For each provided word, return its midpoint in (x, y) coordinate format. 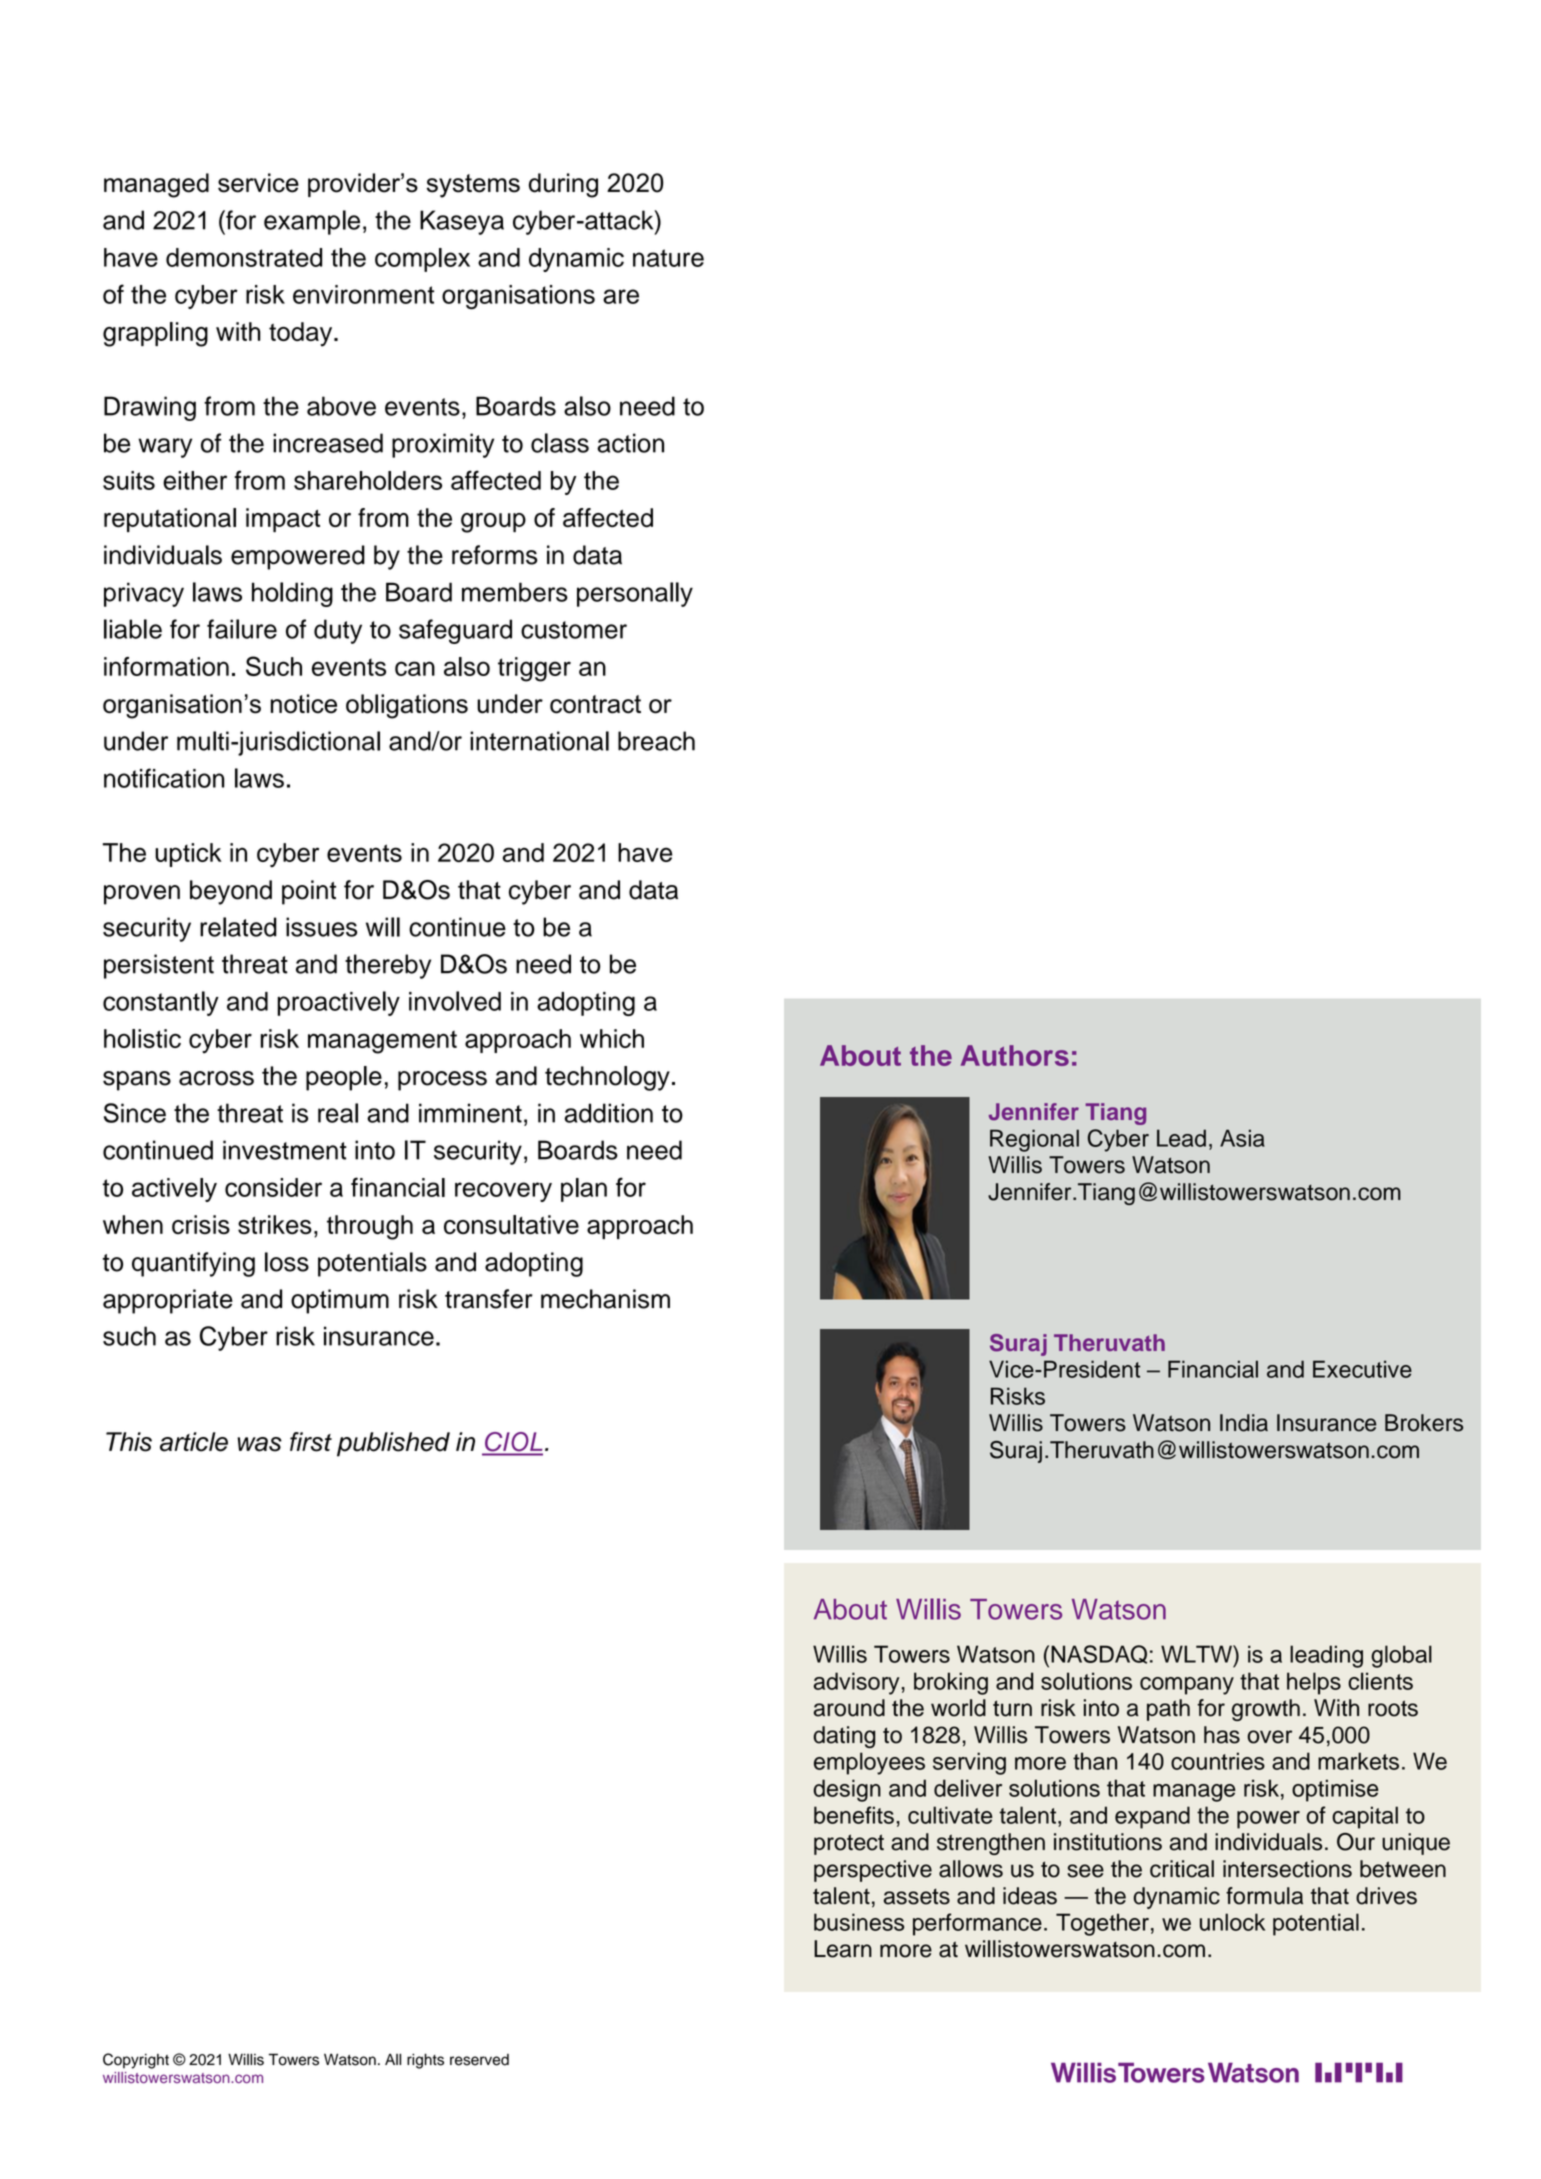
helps (1314, 1683)
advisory (856, 1683)
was (259, 1444)
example (312, 222)
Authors (1015, 1055)
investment (285, 1150)
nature (668, 258)
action (630, 443)
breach (656, 741)
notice (304, 704)
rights (425, 2061)
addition (608, 1113)
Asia (1242, 1138)
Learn (843, 1949)
